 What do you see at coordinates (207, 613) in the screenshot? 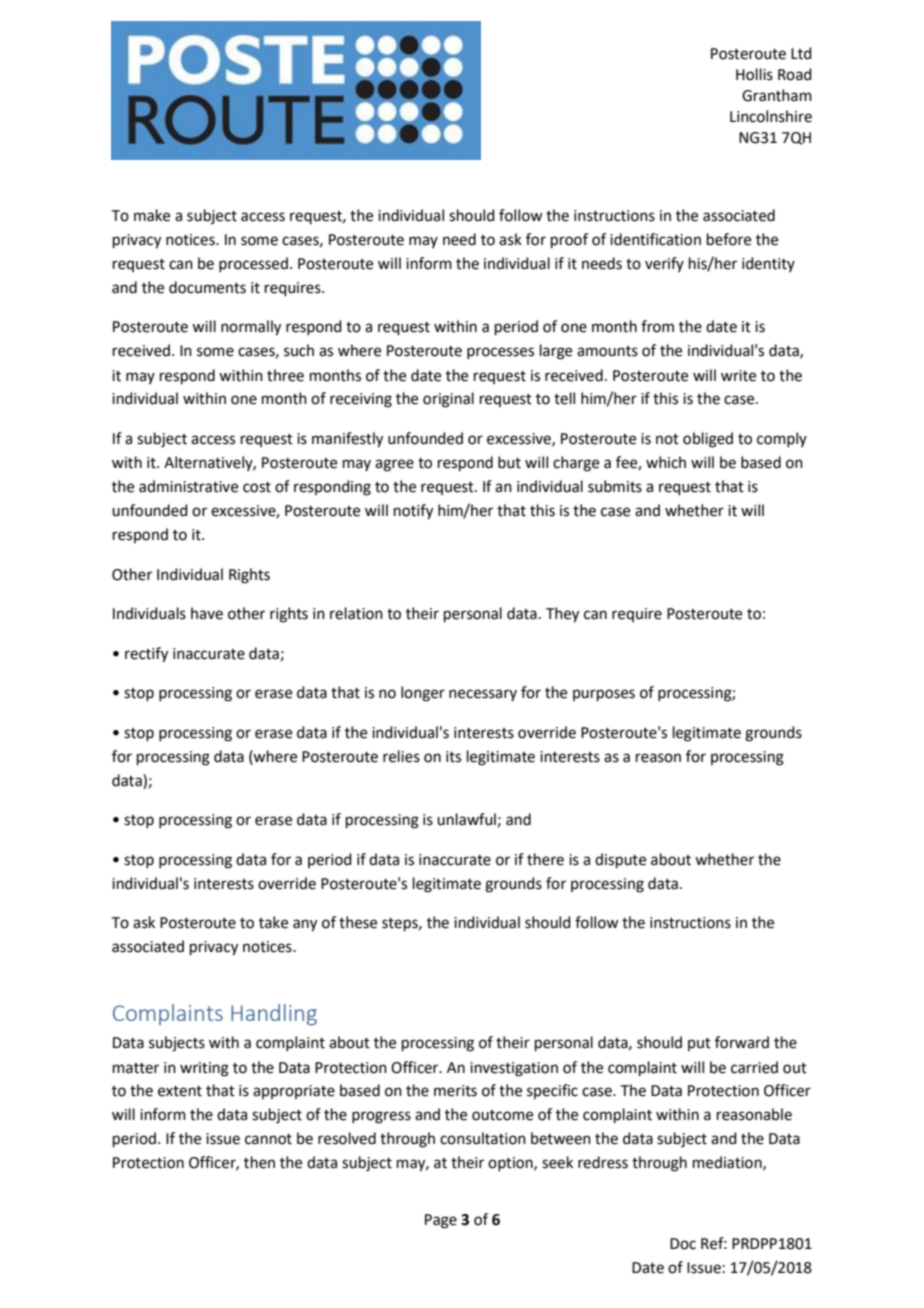
I see `have` at bounding box center [207, 613].
